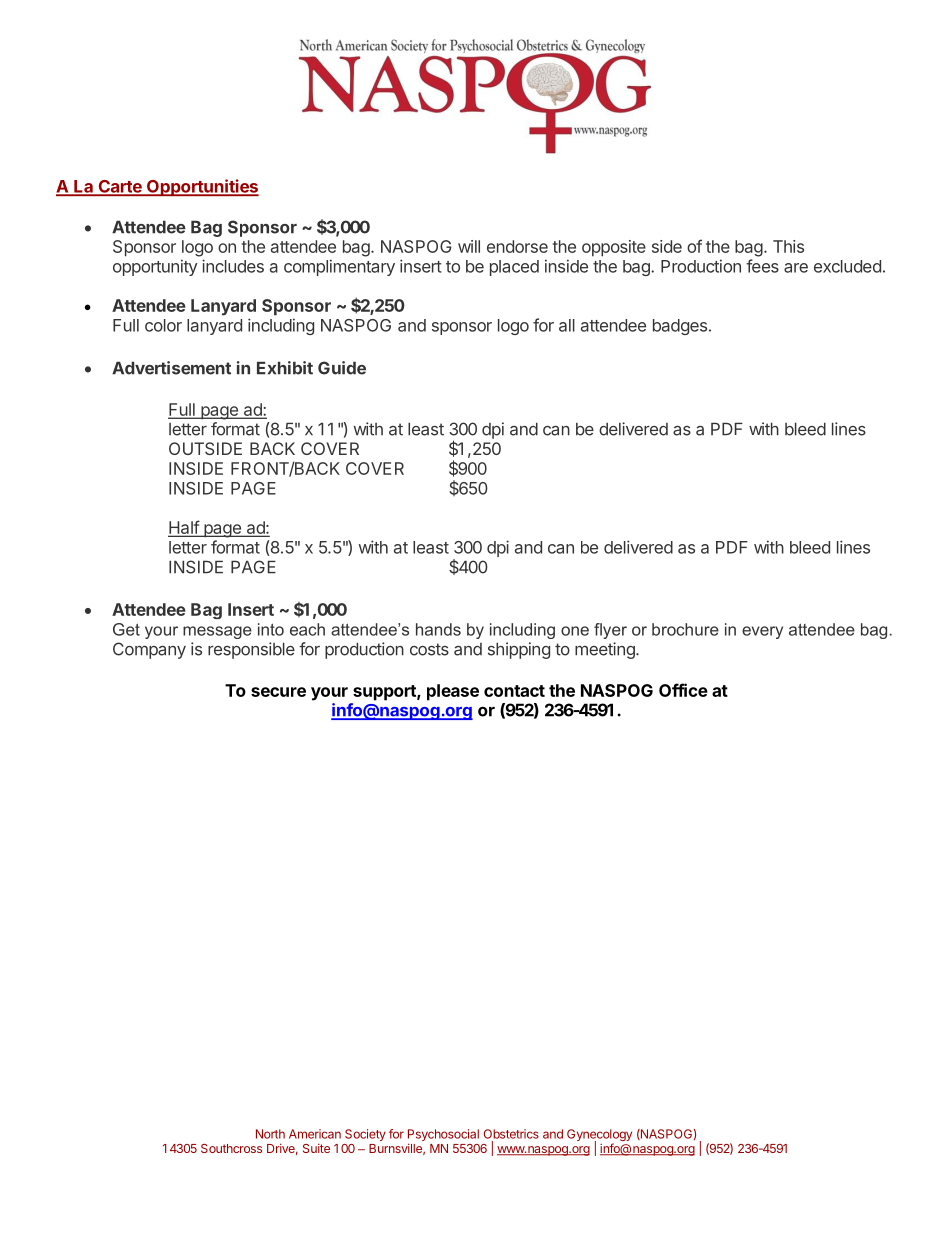 This page has width=952, height=1233. Describe the element at coordinates (788, 246) in the page. I see `This` at that location.
